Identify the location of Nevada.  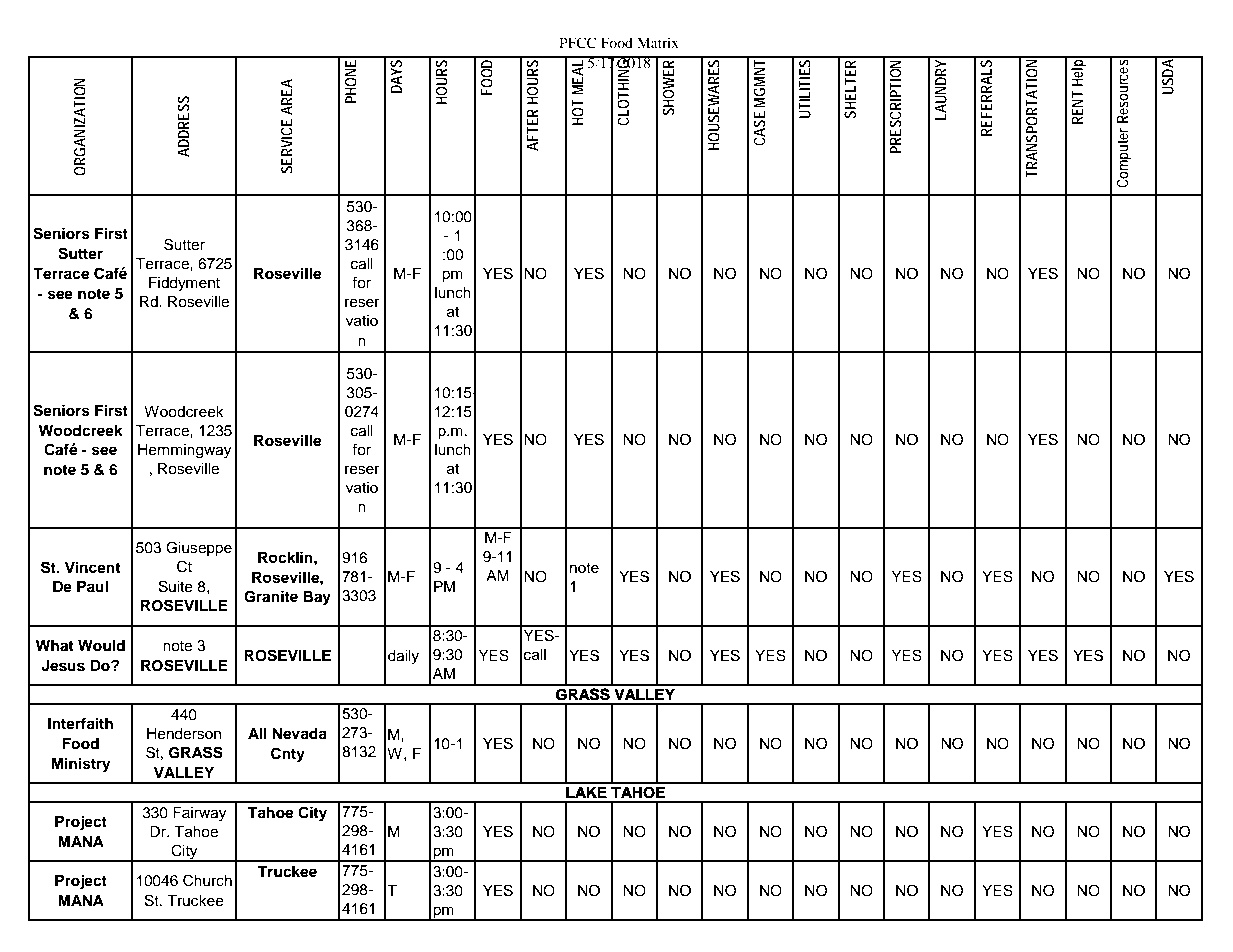
(299, 734).
